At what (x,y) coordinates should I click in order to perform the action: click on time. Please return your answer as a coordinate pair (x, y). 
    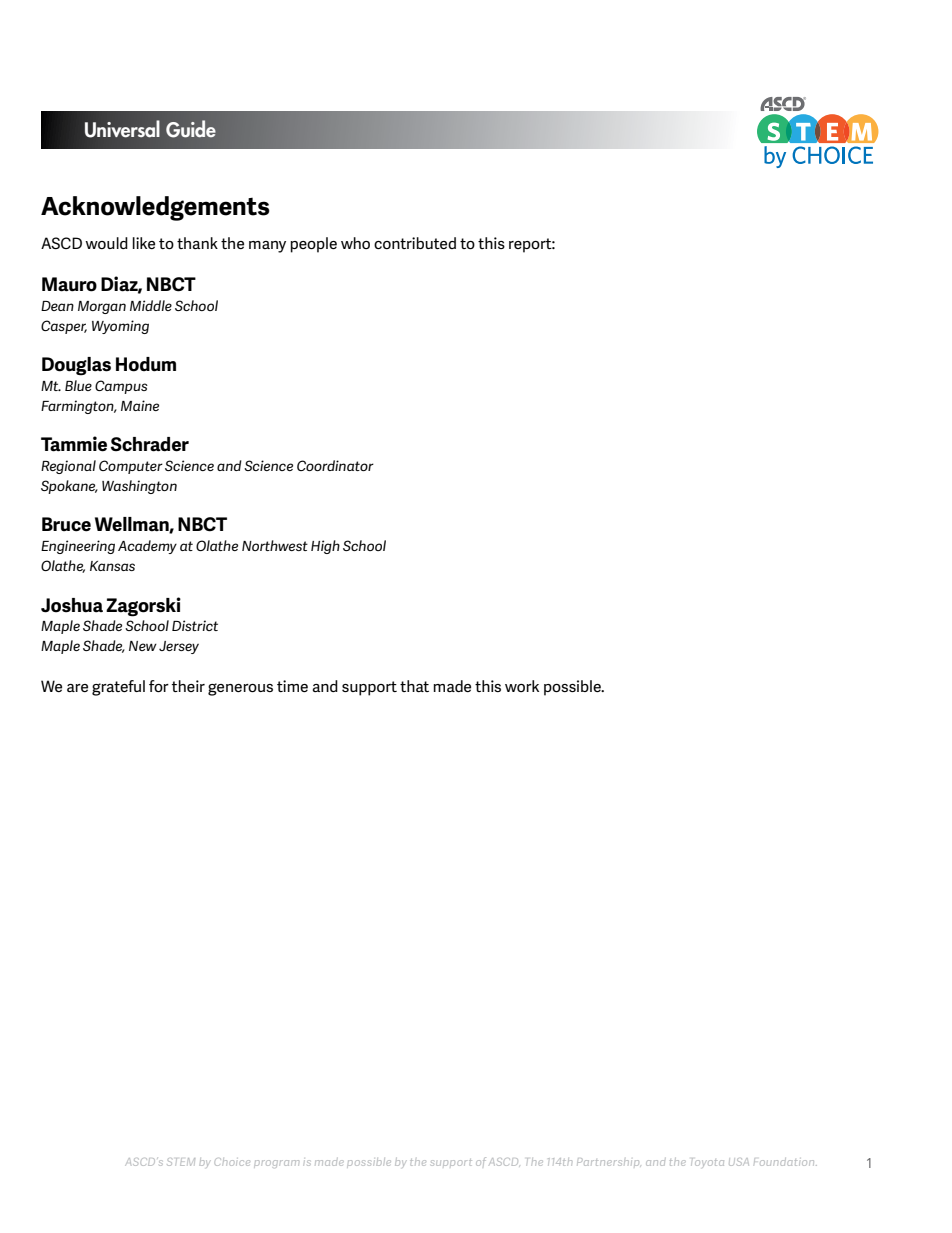
    Looking at the image, I should click on (292, 686).
